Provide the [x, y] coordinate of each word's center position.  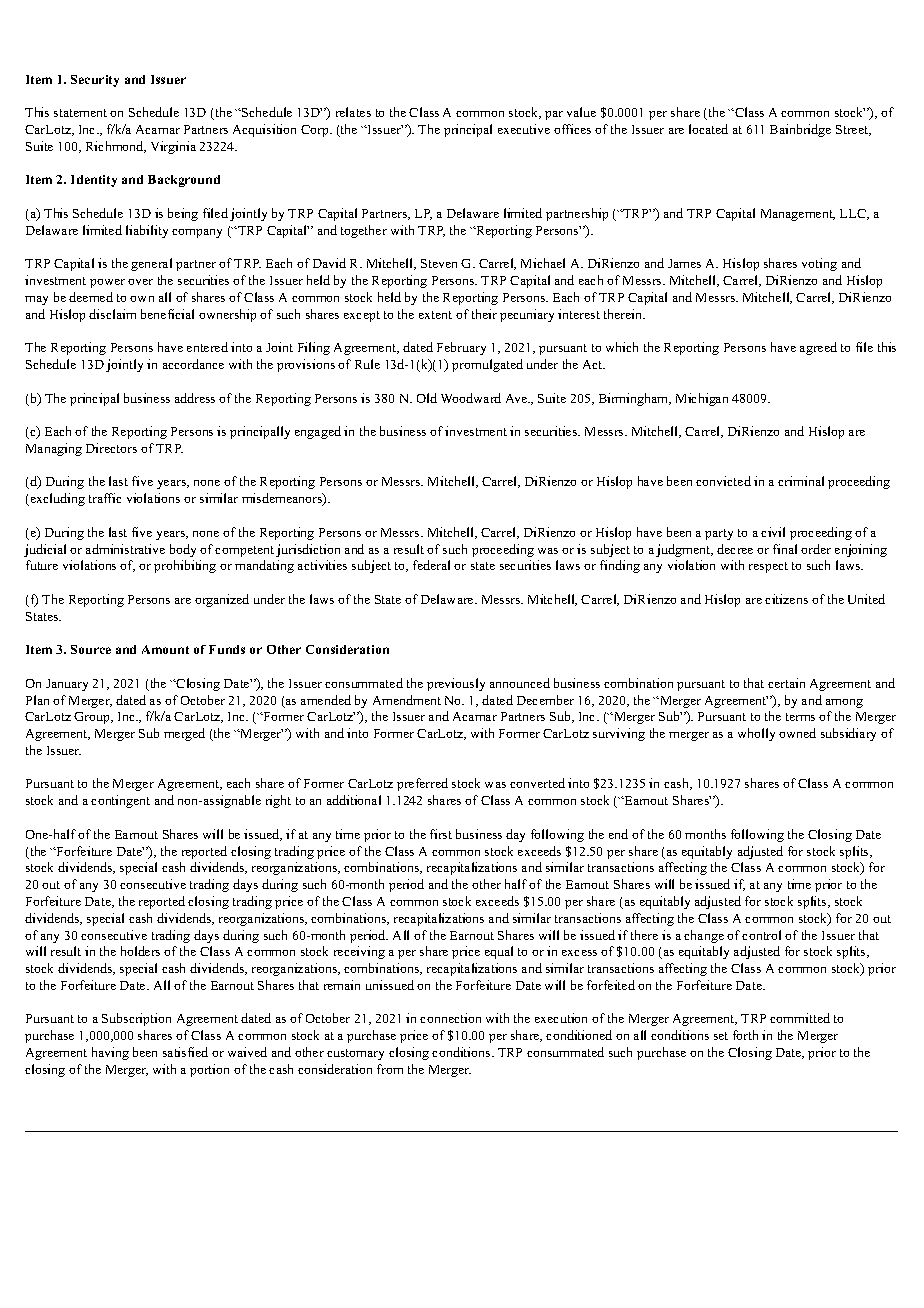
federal [431, 565]
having [110, 1053]
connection [450, 1018]
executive [524, 129]
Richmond [116, 147]
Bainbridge [800, 130]
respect [768, 567]
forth [745, 1035]
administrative [125, 549]
